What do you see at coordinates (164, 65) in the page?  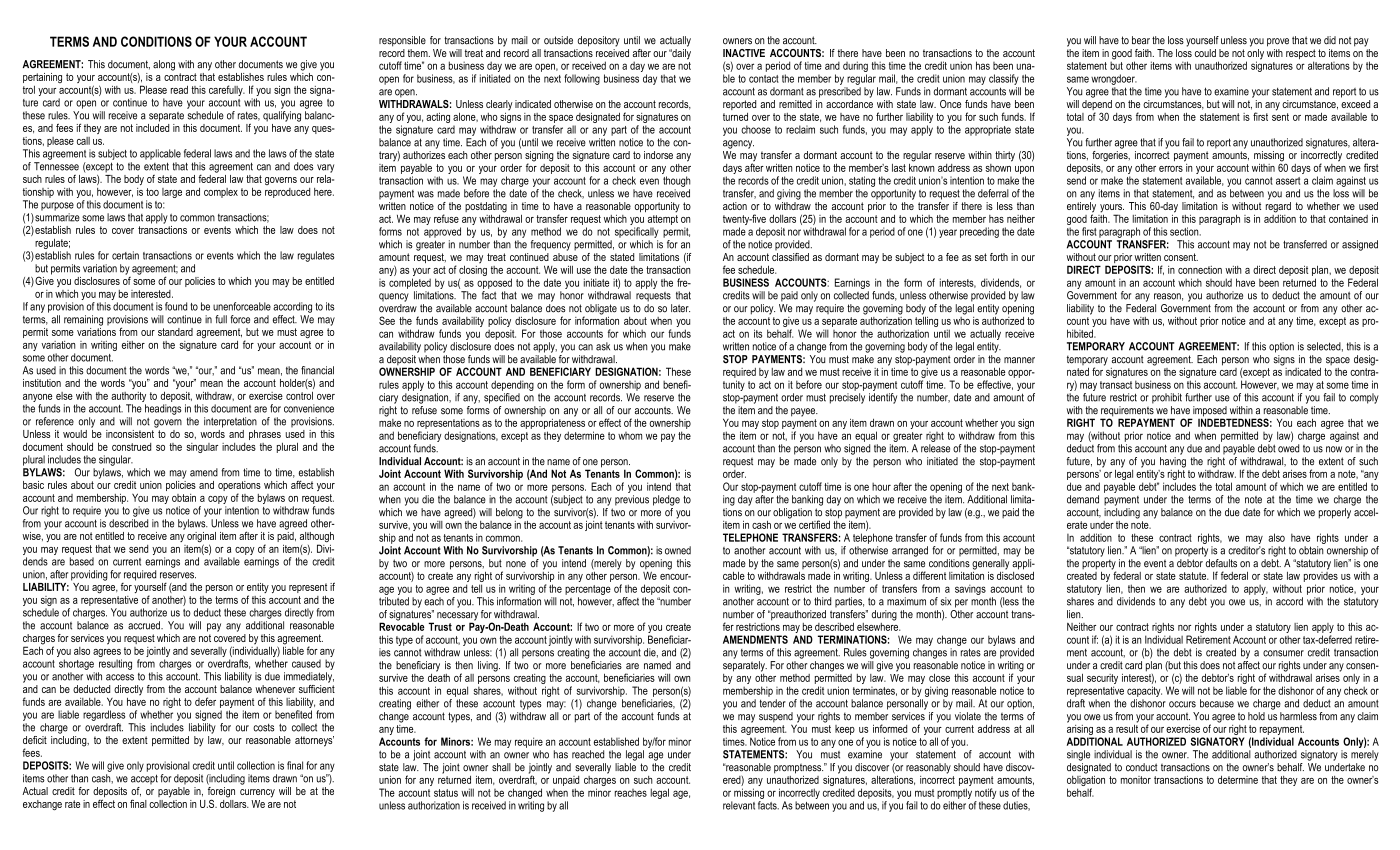 I see `along` at bounding box center [164, 65].
